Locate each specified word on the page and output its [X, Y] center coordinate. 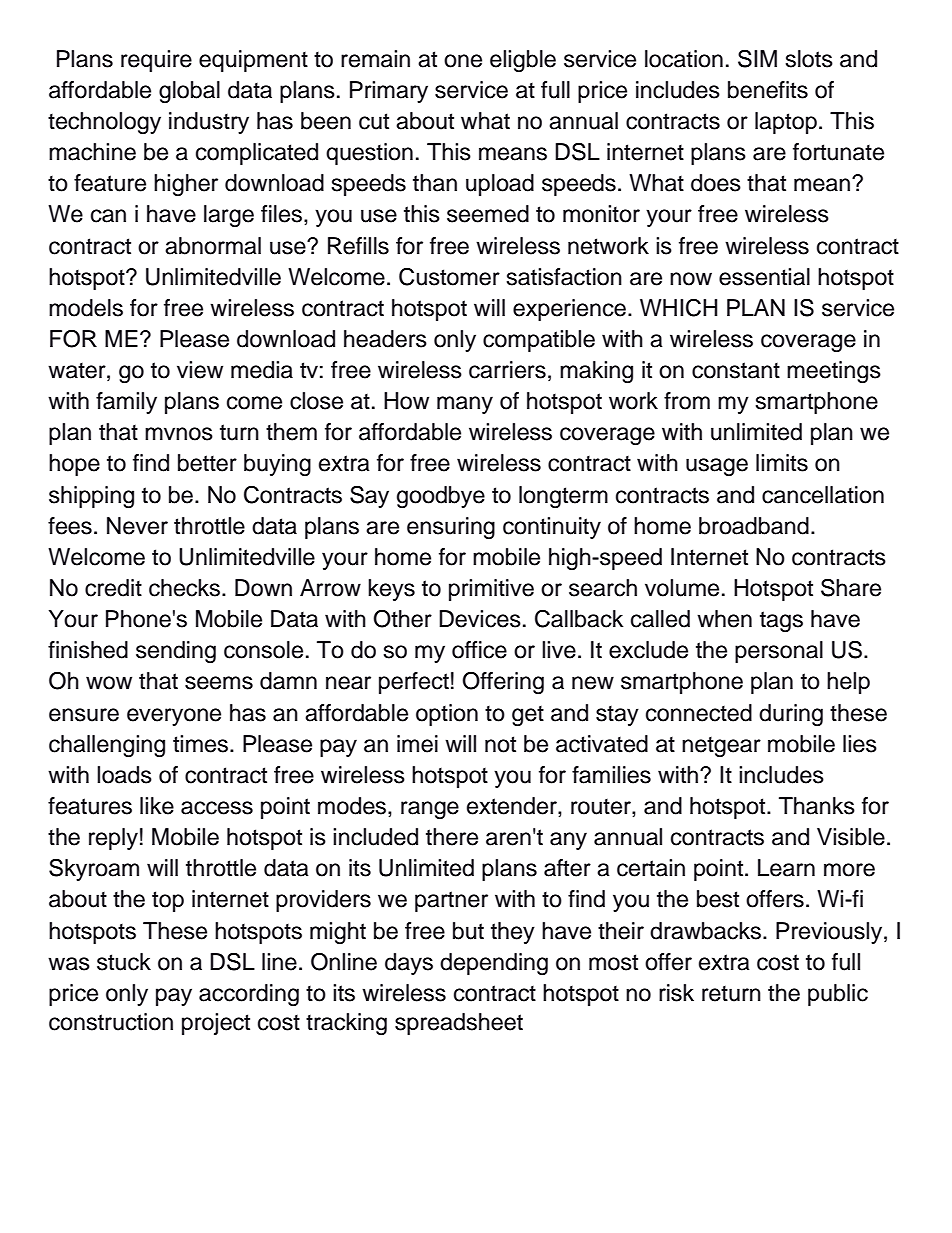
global [189, 92]
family [126, 403]
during [791, 715]
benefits [768, 90]
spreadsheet [459, 1024]
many [465, 405]
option [447, 715]
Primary [389, 92]
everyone [174, 717]
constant [736, 370]
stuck [124, 962]
